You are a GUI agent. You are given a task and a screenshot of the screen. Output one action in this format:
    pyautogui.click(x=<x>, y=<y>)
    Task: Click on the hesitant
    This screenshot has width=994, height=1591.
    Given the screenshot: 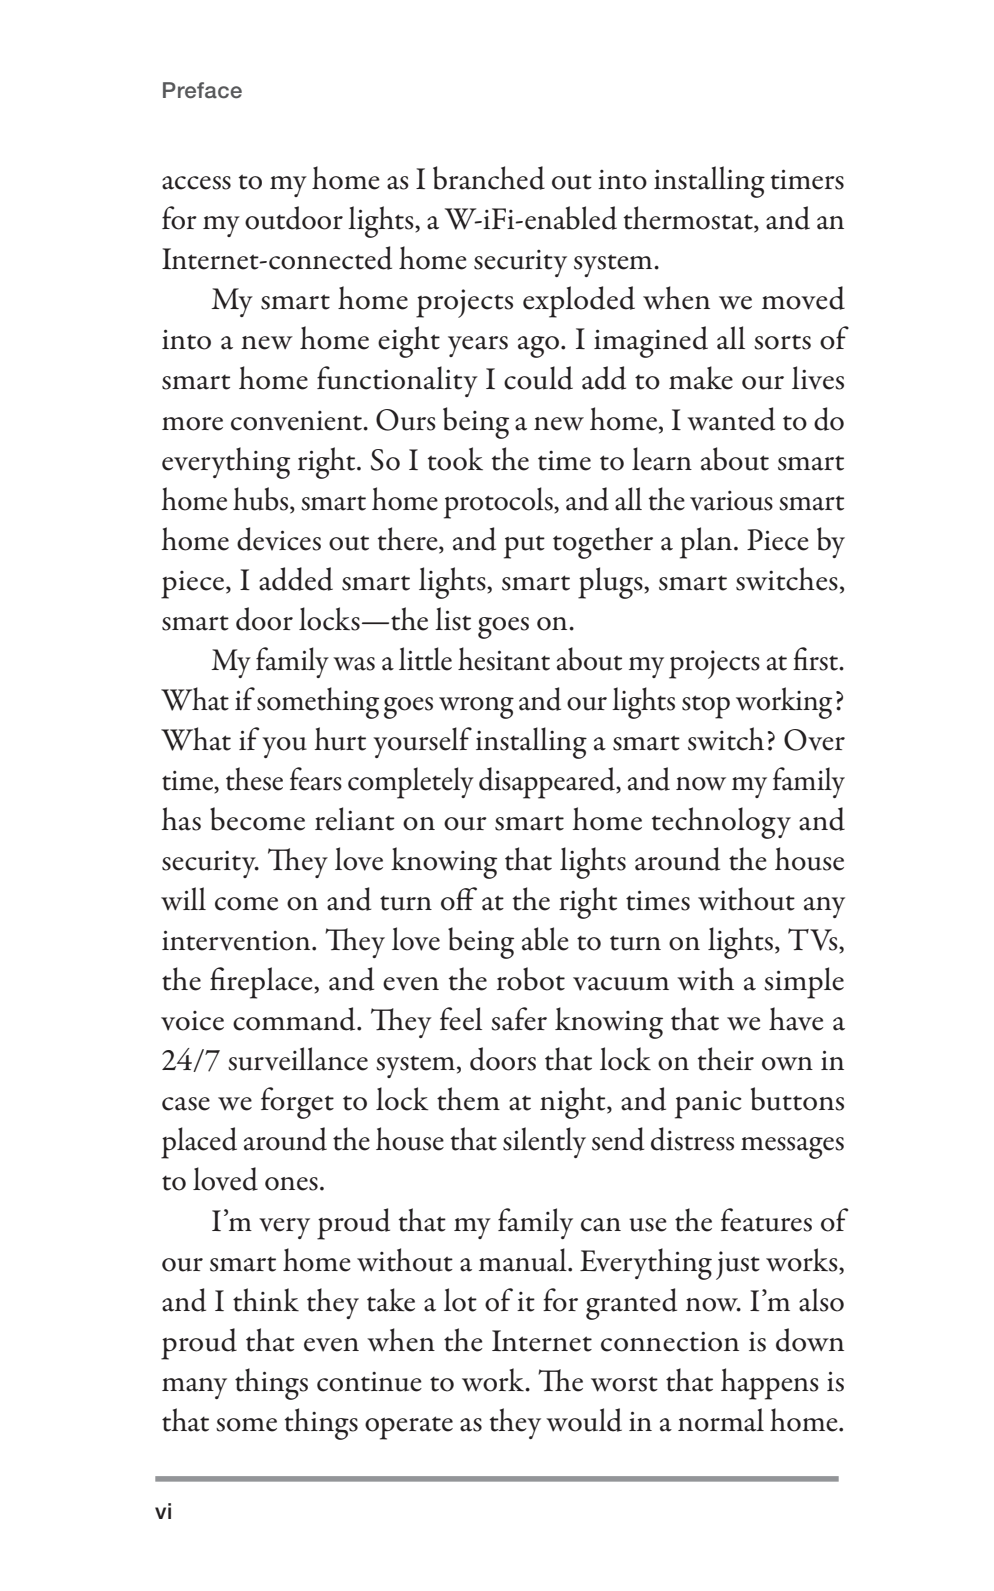 What is the action you would take?
    pyautogui.click(x=504, y=659)
